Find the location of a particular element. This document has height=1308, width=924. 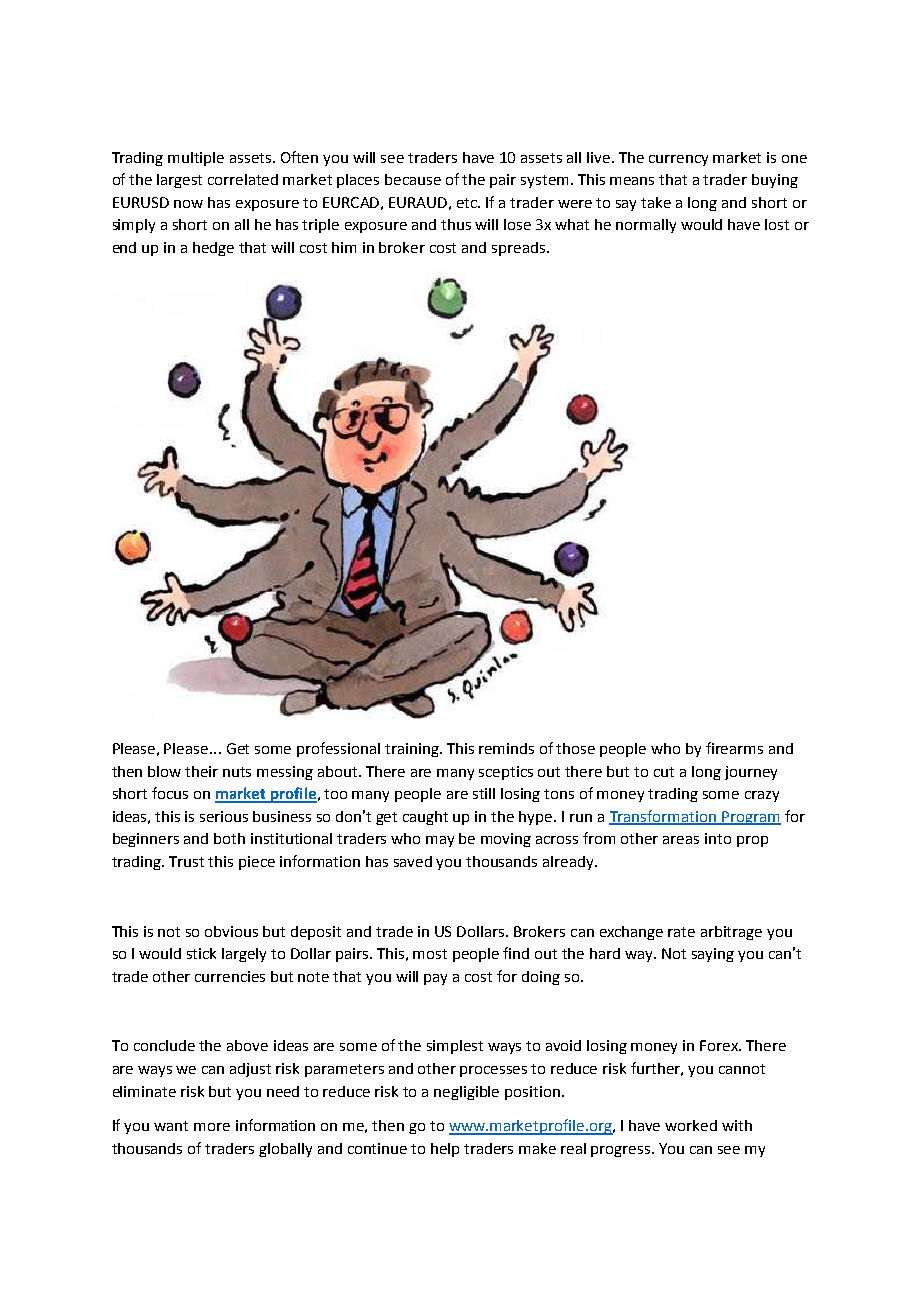

more is located at coordinates (212, 1127).
